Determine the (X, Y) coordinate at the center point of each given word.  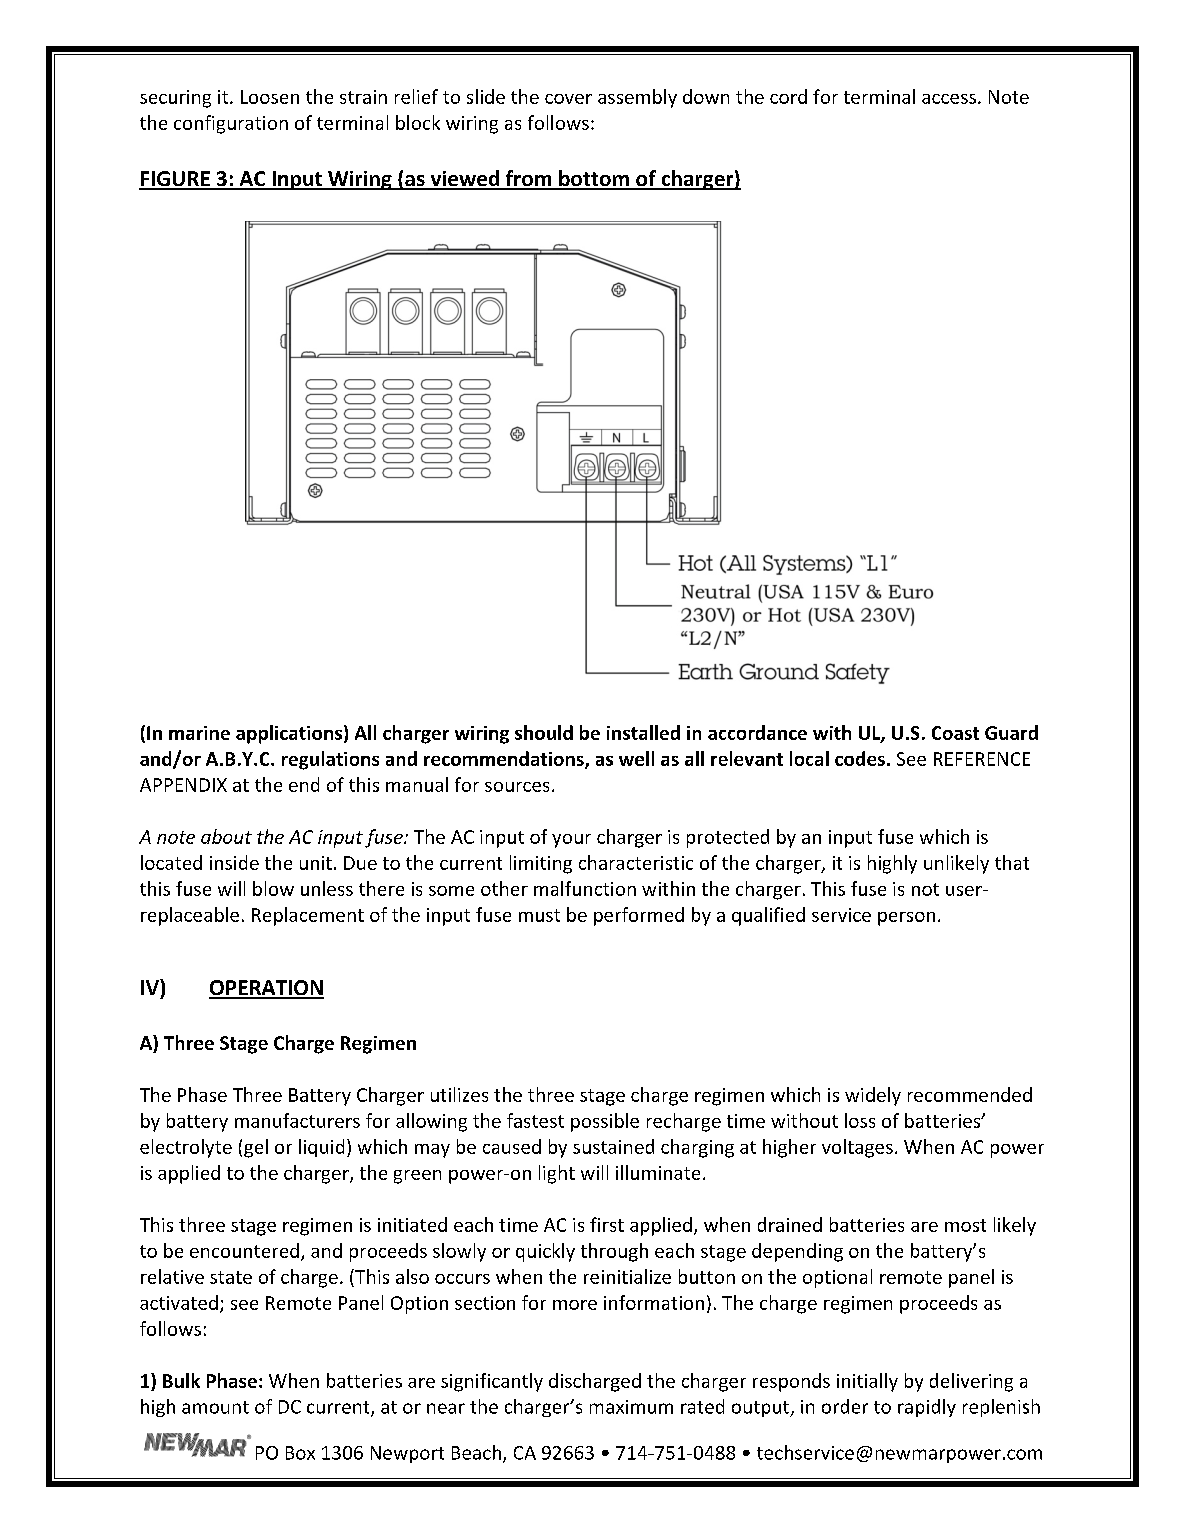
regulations (330, 760)
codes (860, 758)
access (949, 99)
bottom (594, 179)
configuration (231, 124)
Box (300, 1453)
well (636, 758)
